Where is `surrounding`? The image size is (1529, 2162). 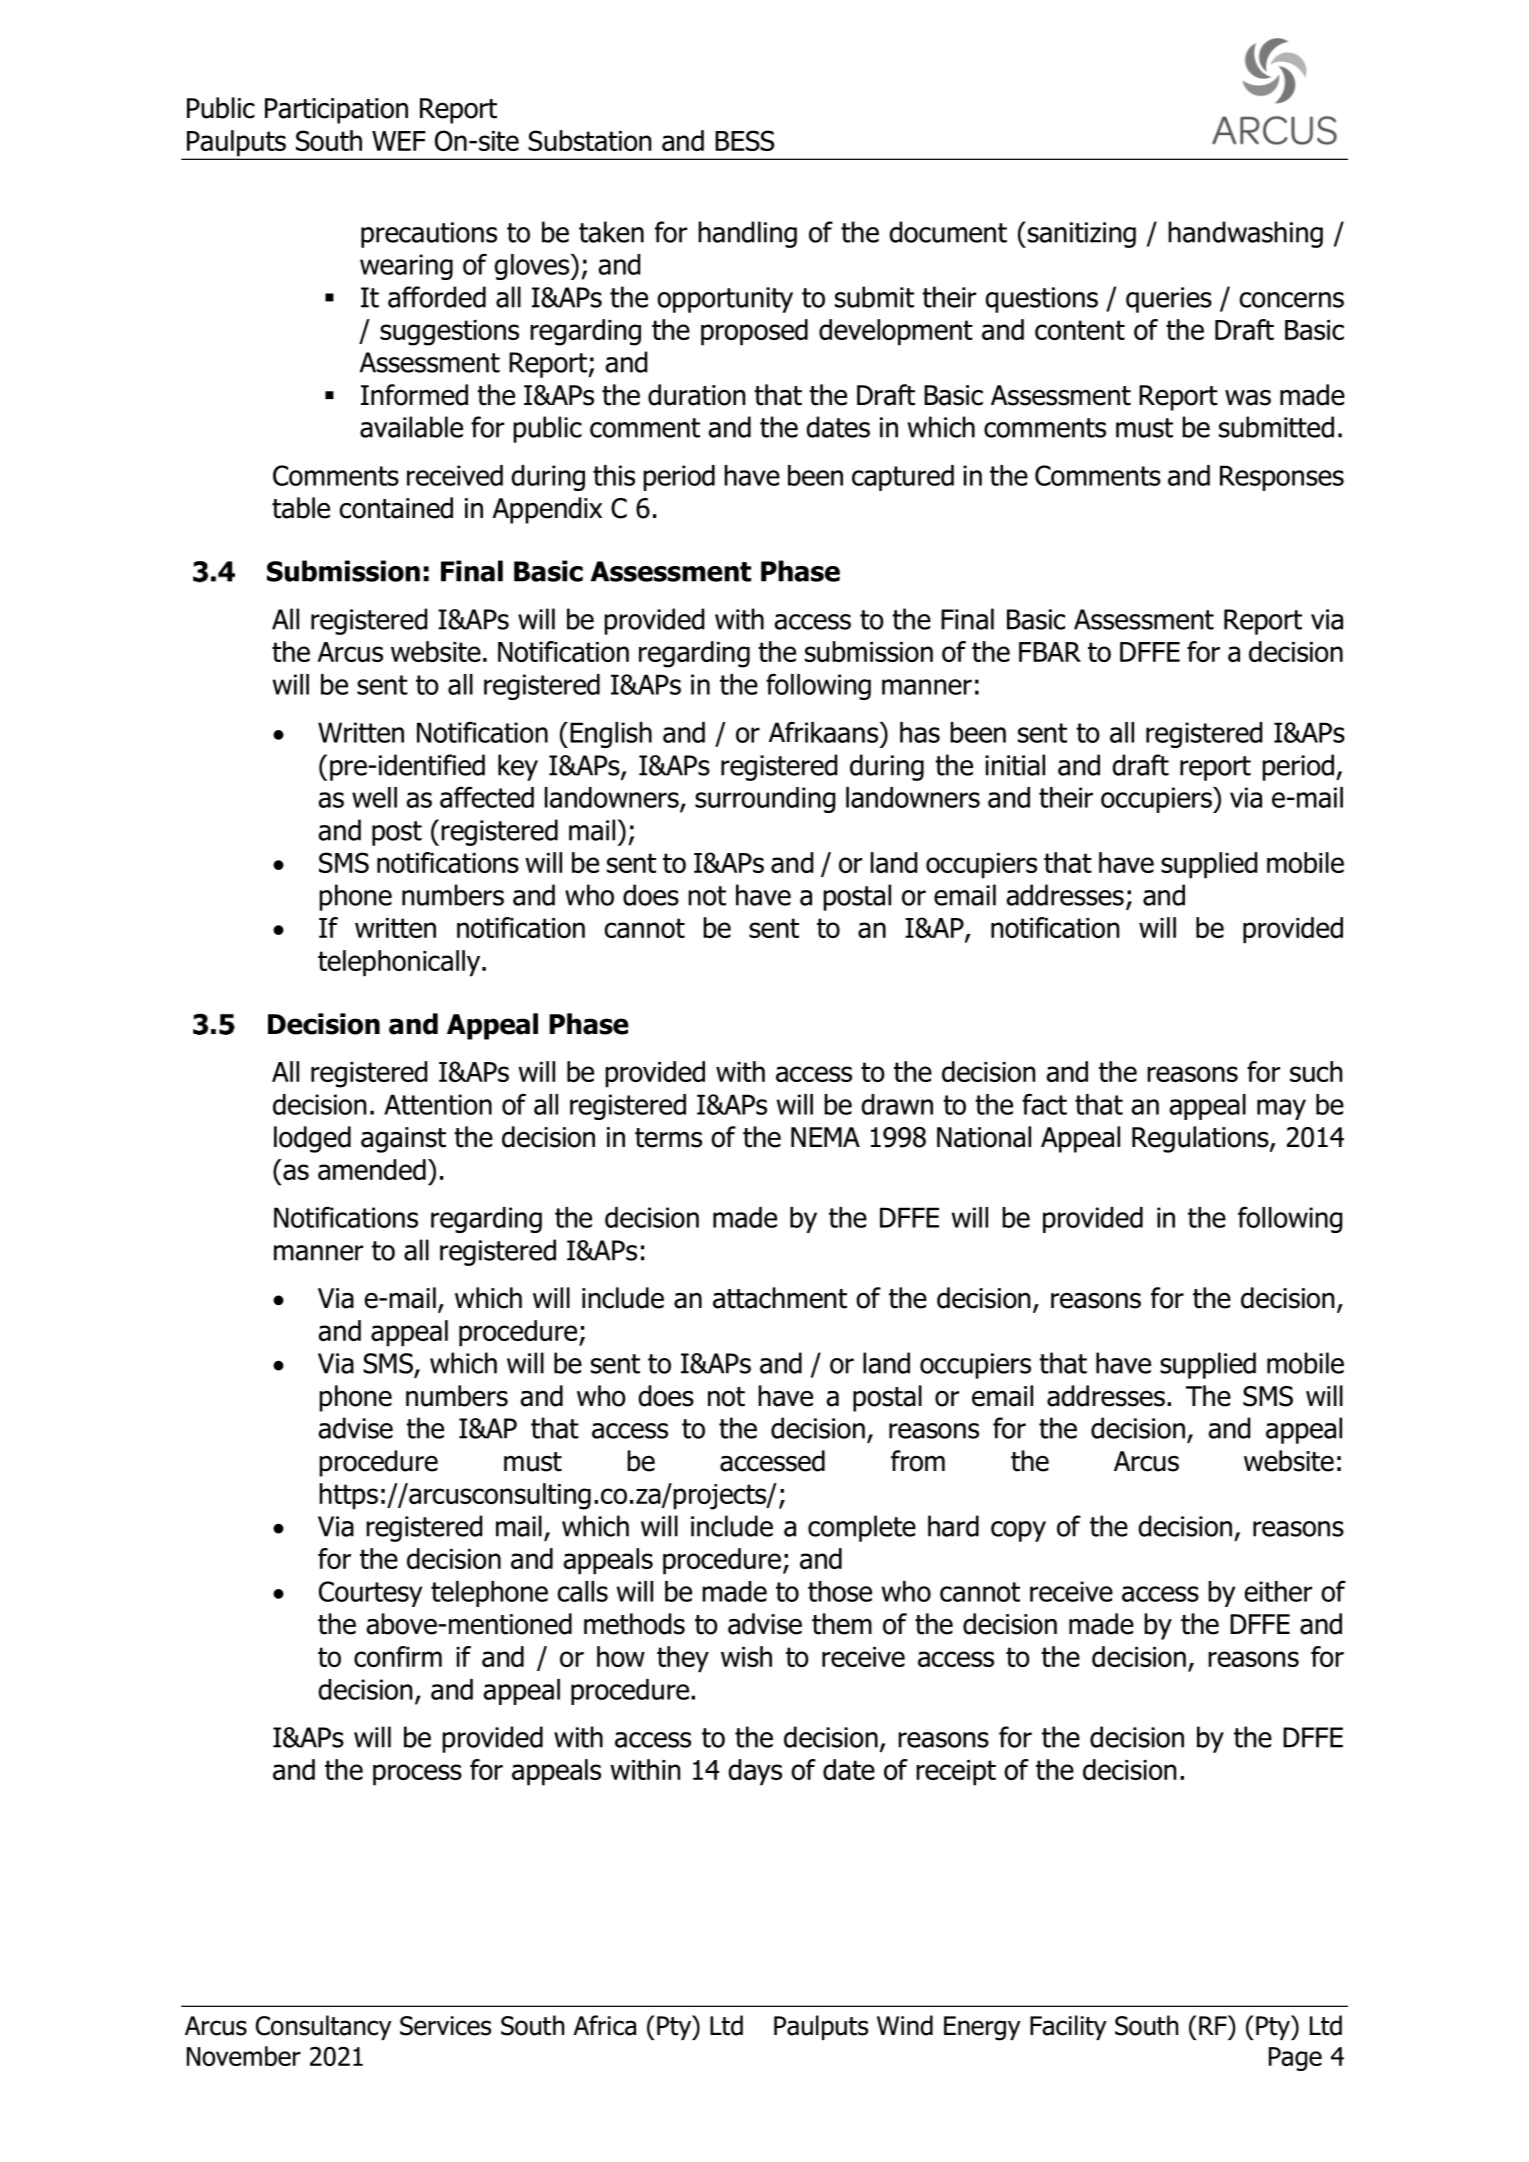
surrounding is located at coordinates (765, 800).
